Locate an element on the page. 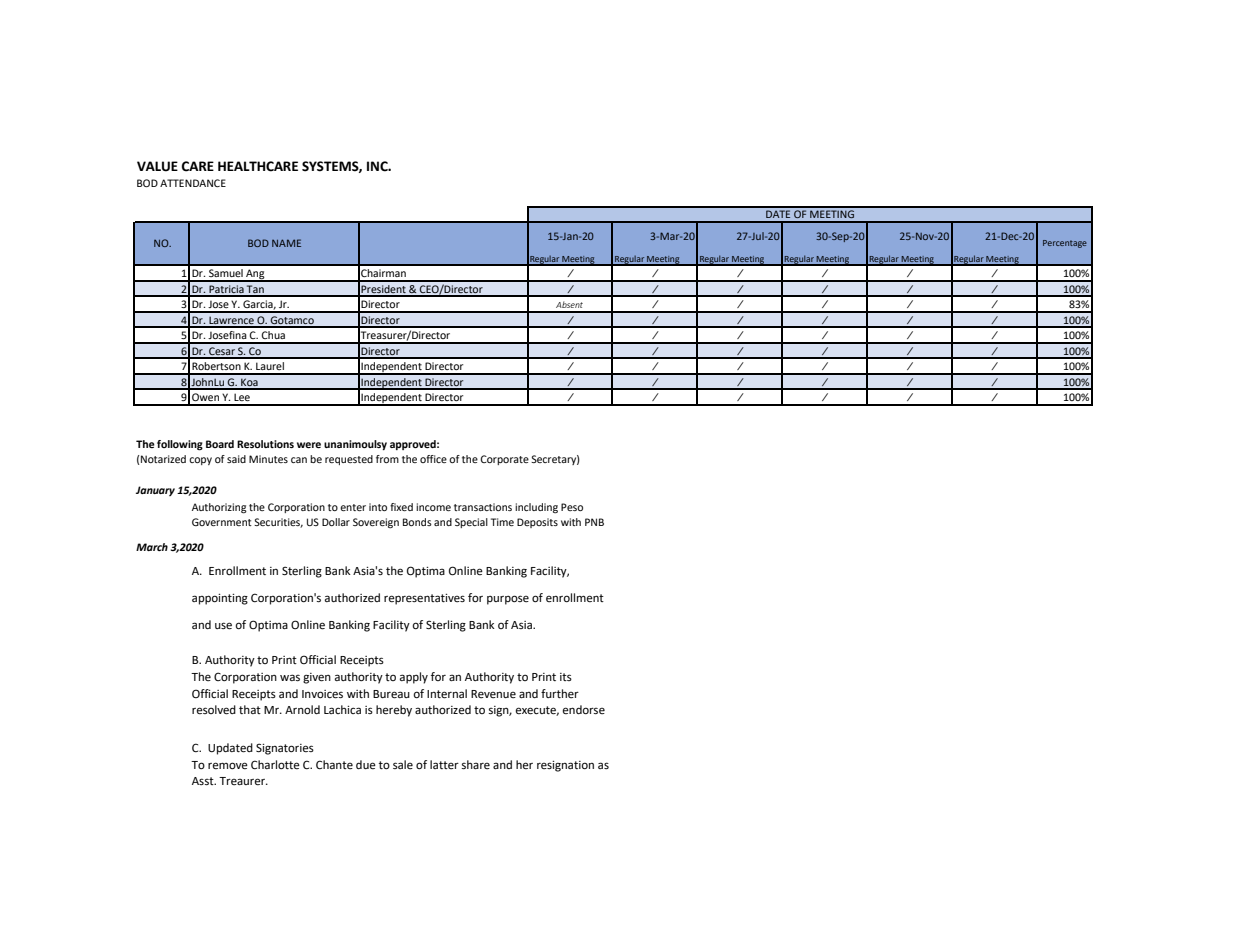 Image resolution: width=1233 pixels, height=952 pixels. Corporate is located at coordinates (504, 460).
